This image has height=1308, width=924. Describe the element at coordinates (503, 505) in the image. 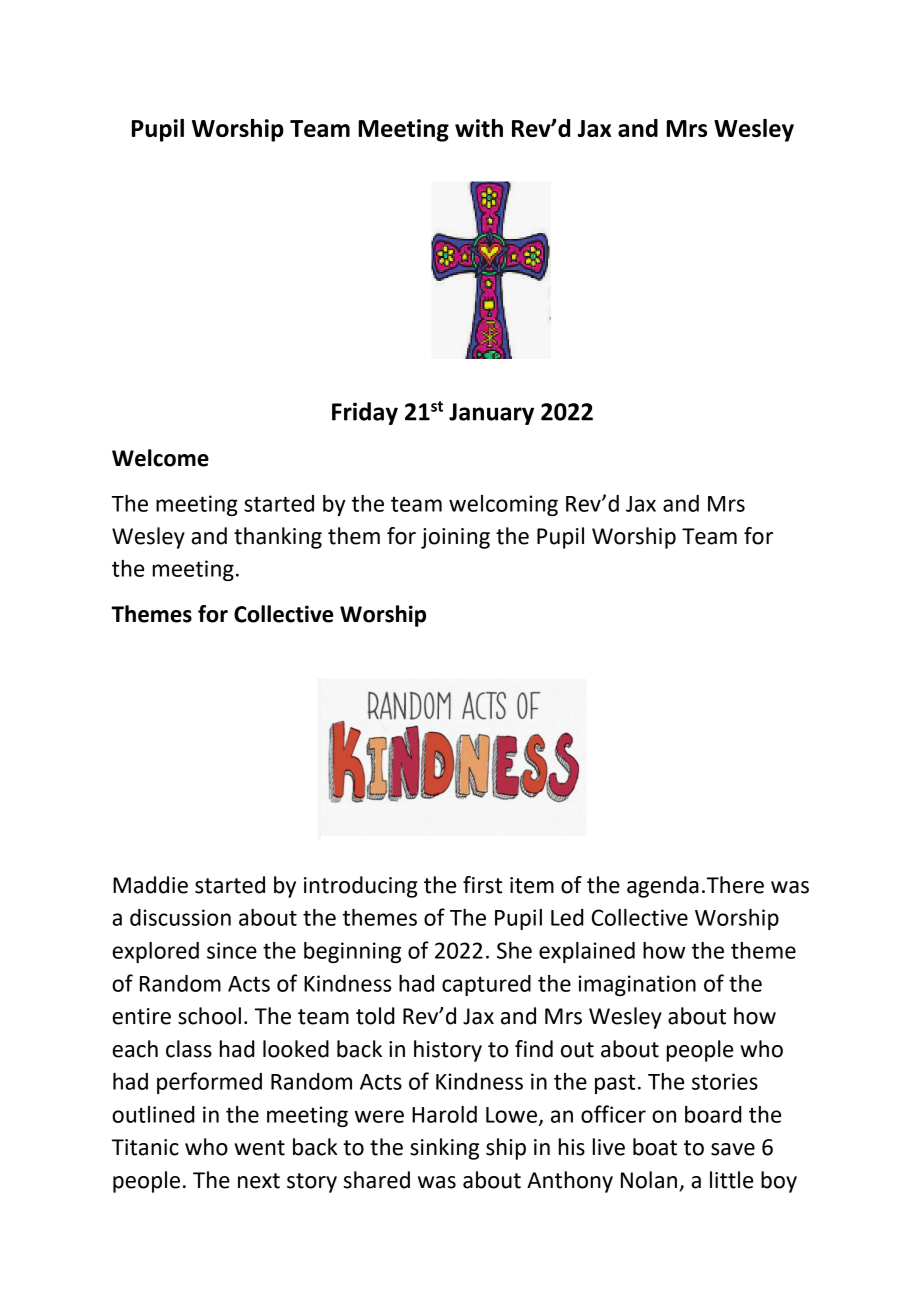

I see `welcoming` at that location.
